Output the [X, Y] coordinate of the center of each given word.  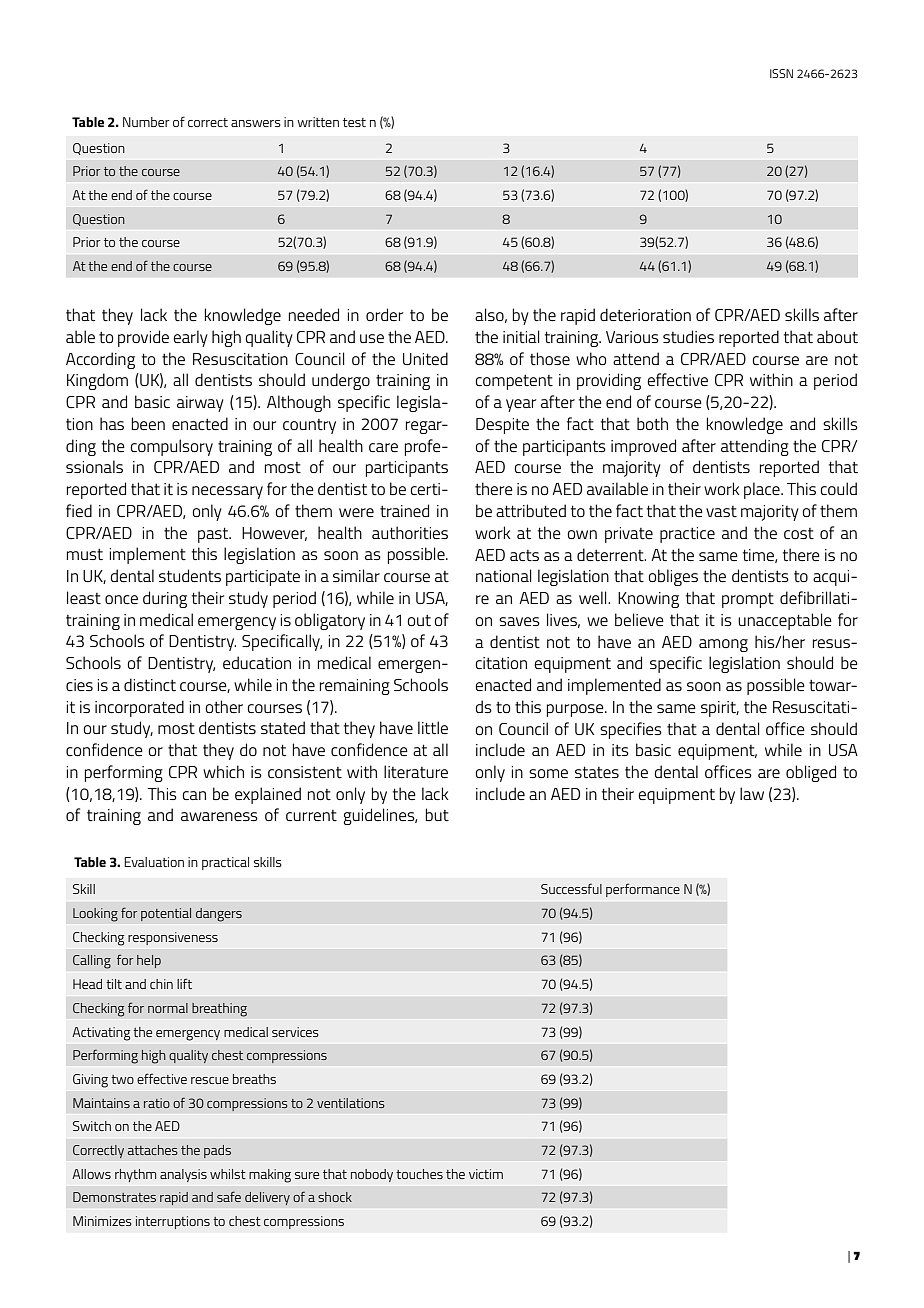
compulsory [171, 447]
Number [146, 122]
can [194, 795]
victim [486, 1174]
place [763, 490]
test [354, 122]
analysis [183, 1175]
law [752, 793]
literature [416, 771]
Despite [502, 426]
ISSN [781, 73]
